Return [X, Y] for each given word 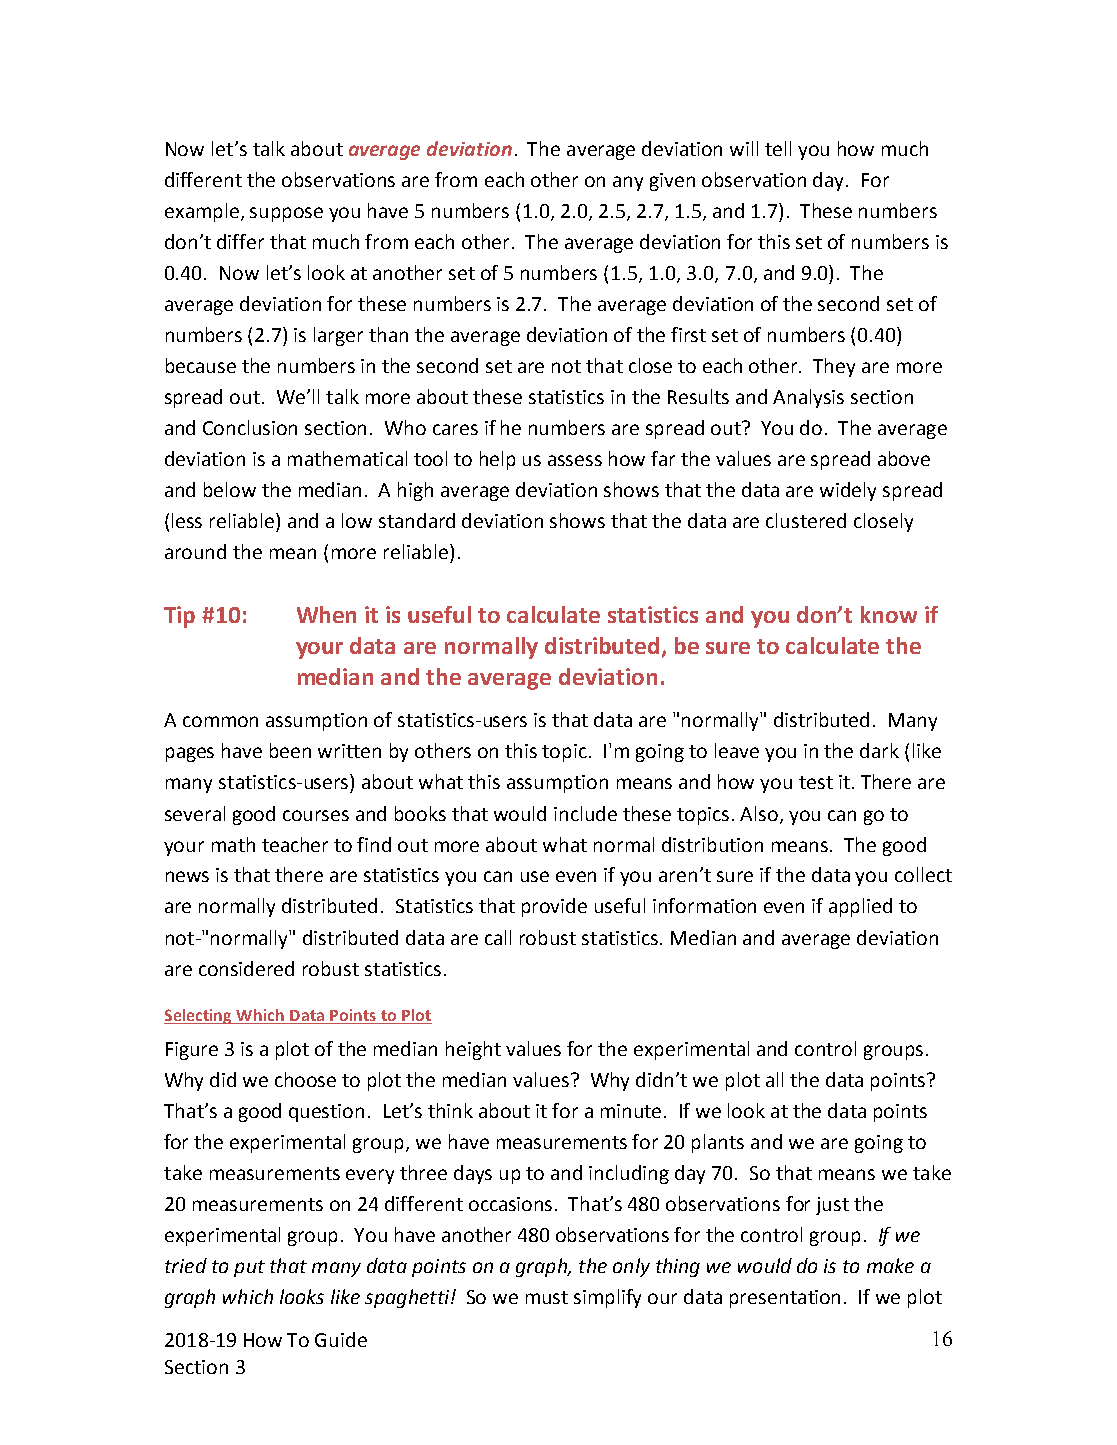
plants [718, 1143]
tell [778, 148]
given [672, 182]
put [249, 1268]
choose [305, 1079]
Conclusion [250, 427]
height [473, 1050]
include [585, 813]
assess [575, 460]
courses [316, 815]
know [889, 614]
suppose [286, 214]
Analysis [808, 398]
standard [417, 520]
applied [860, 907]
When [326, 614]
